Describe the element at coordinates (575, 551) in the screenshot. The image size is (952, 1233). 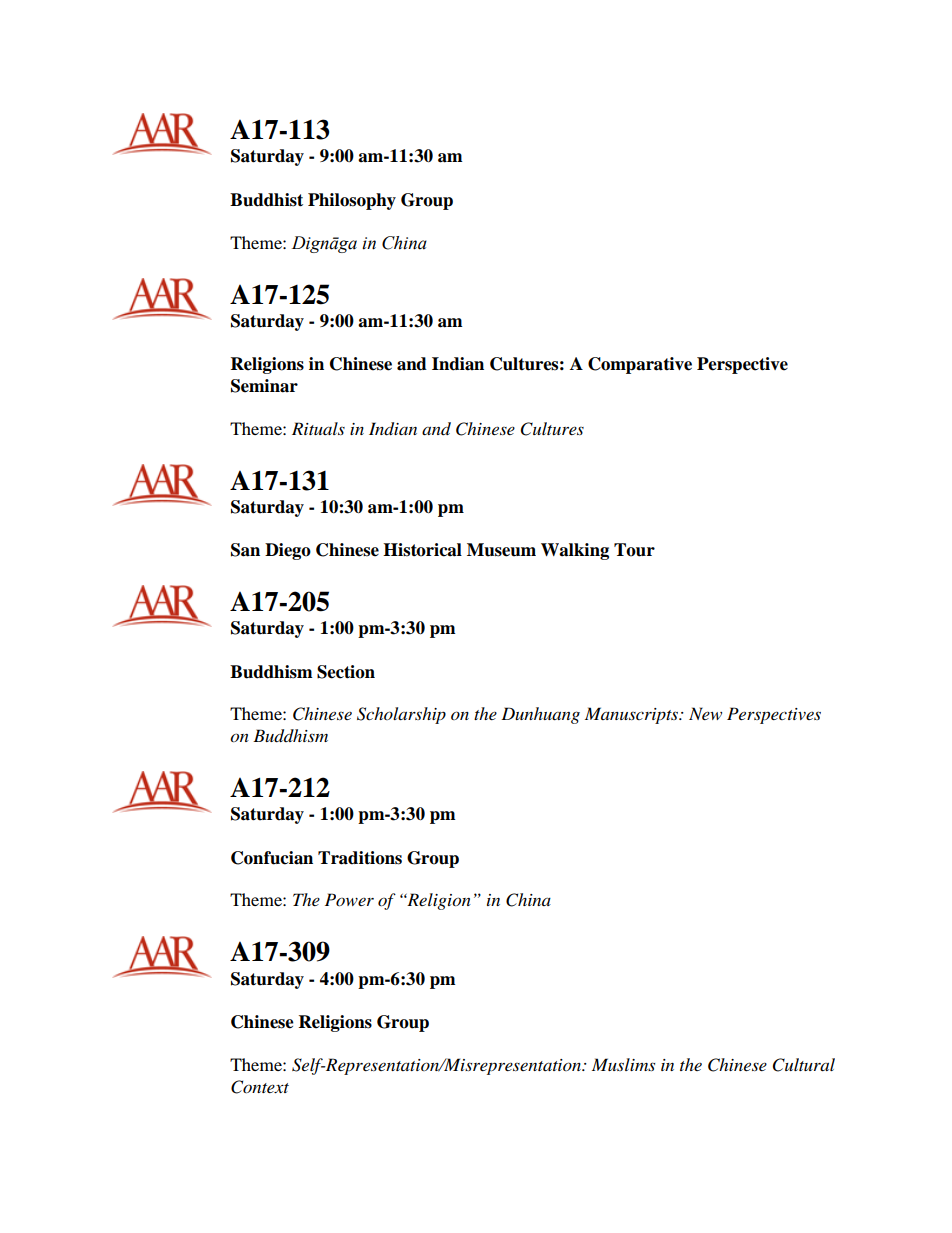
I see `Walking` at that location.
